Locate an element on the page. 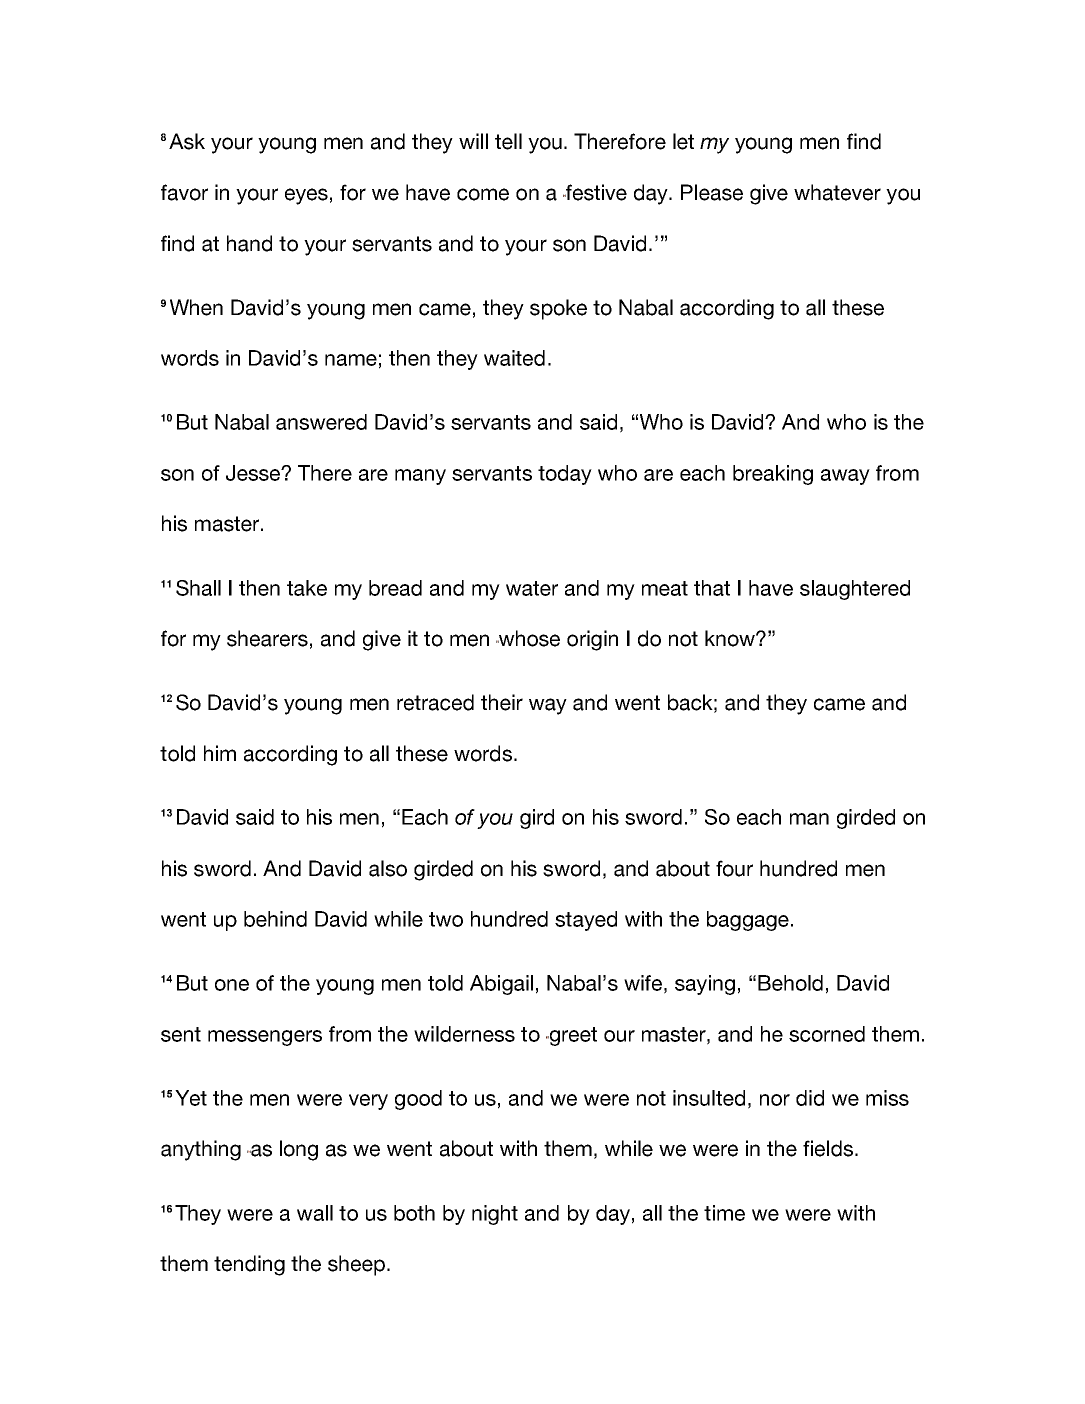 This image has width=1085, height=1404. breaking is located at coordinates (773, 475).
